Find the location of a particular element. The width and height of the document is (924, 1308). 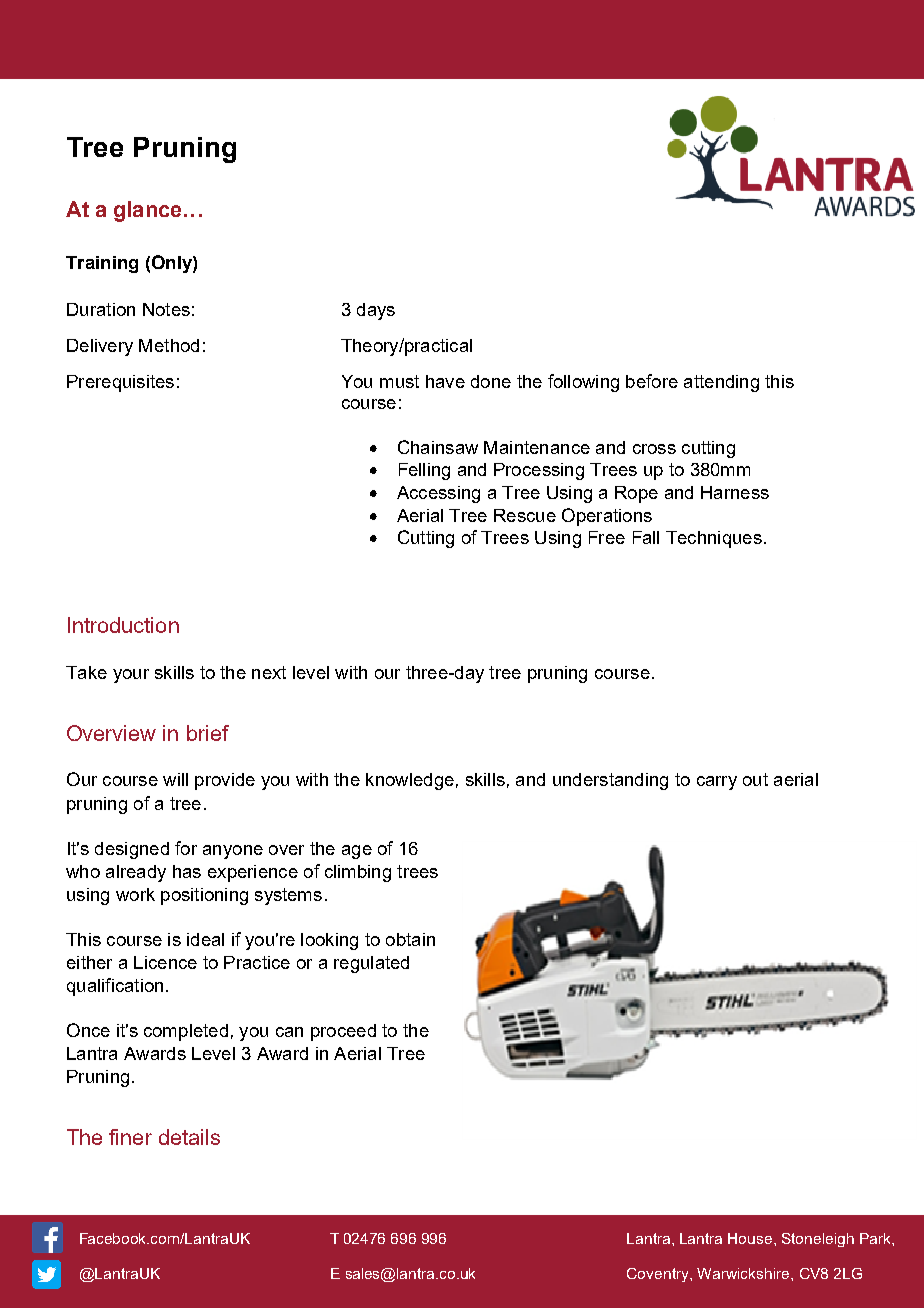

House is located at coordinates (751, 1238).
